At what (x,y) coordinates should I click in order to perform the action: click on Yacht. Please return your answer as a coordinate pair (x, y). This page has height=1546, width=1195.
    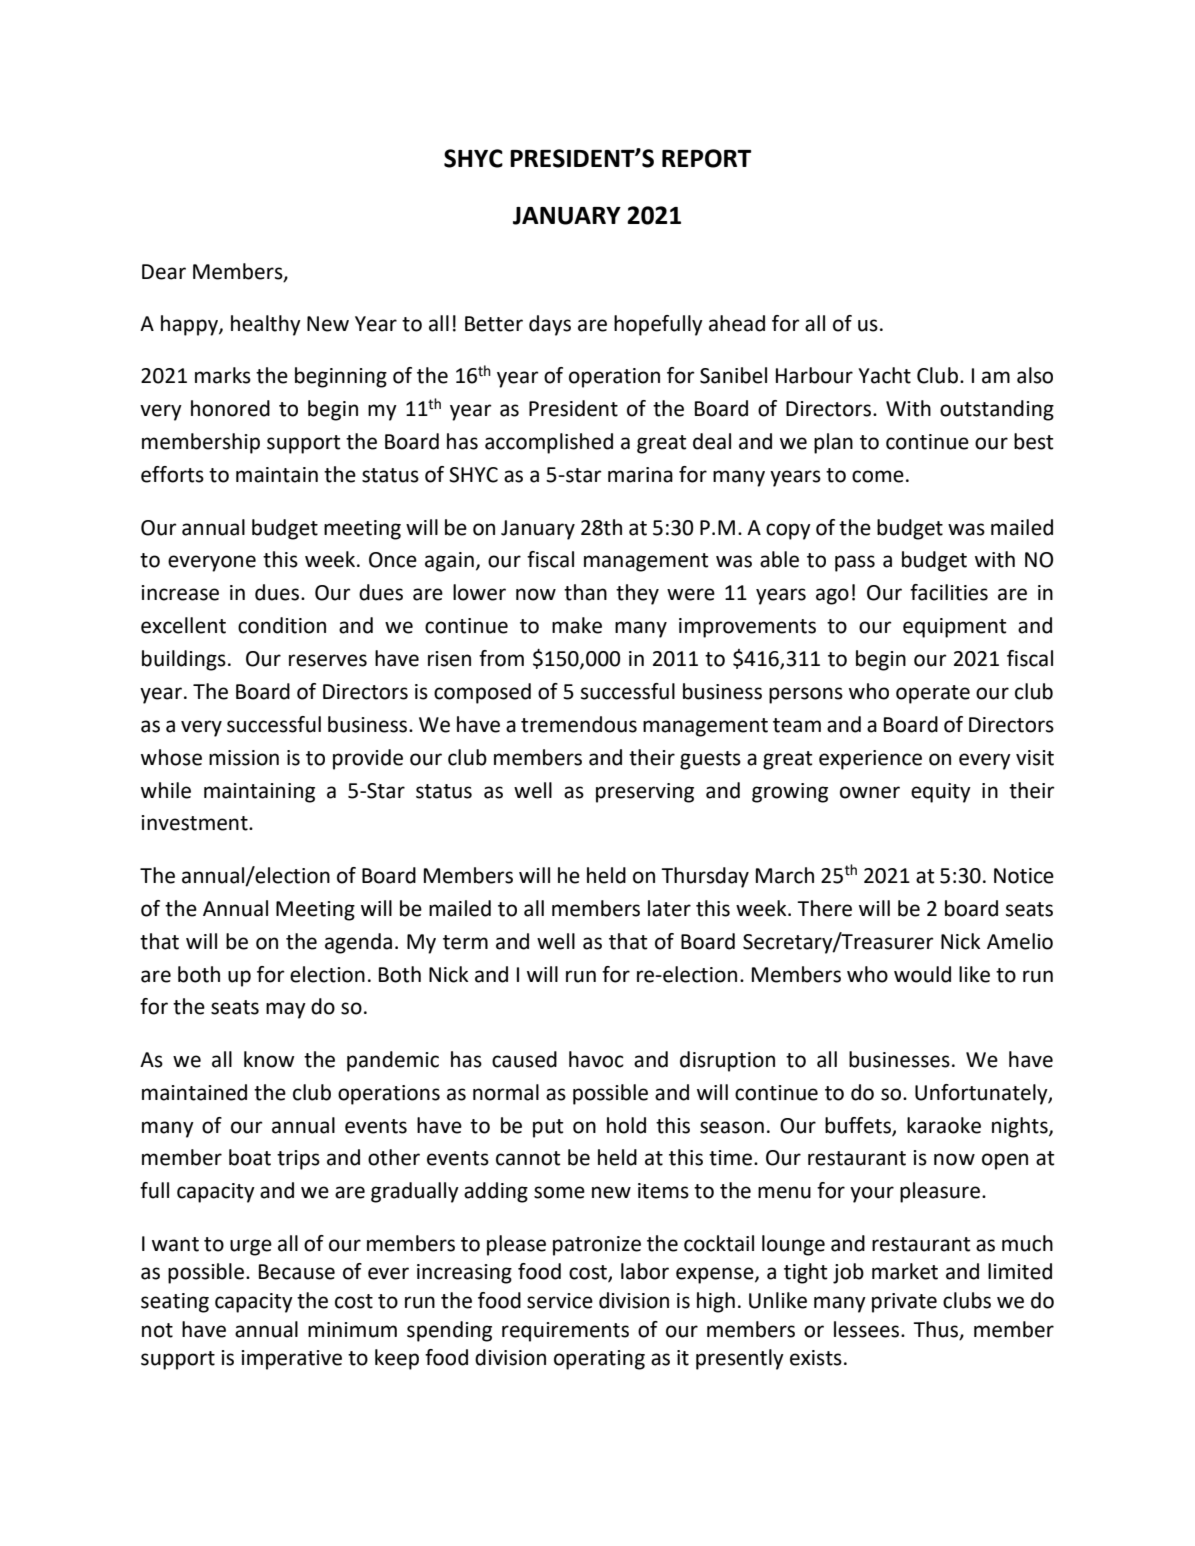
    Looking at the image, I should click on (884, 375).
